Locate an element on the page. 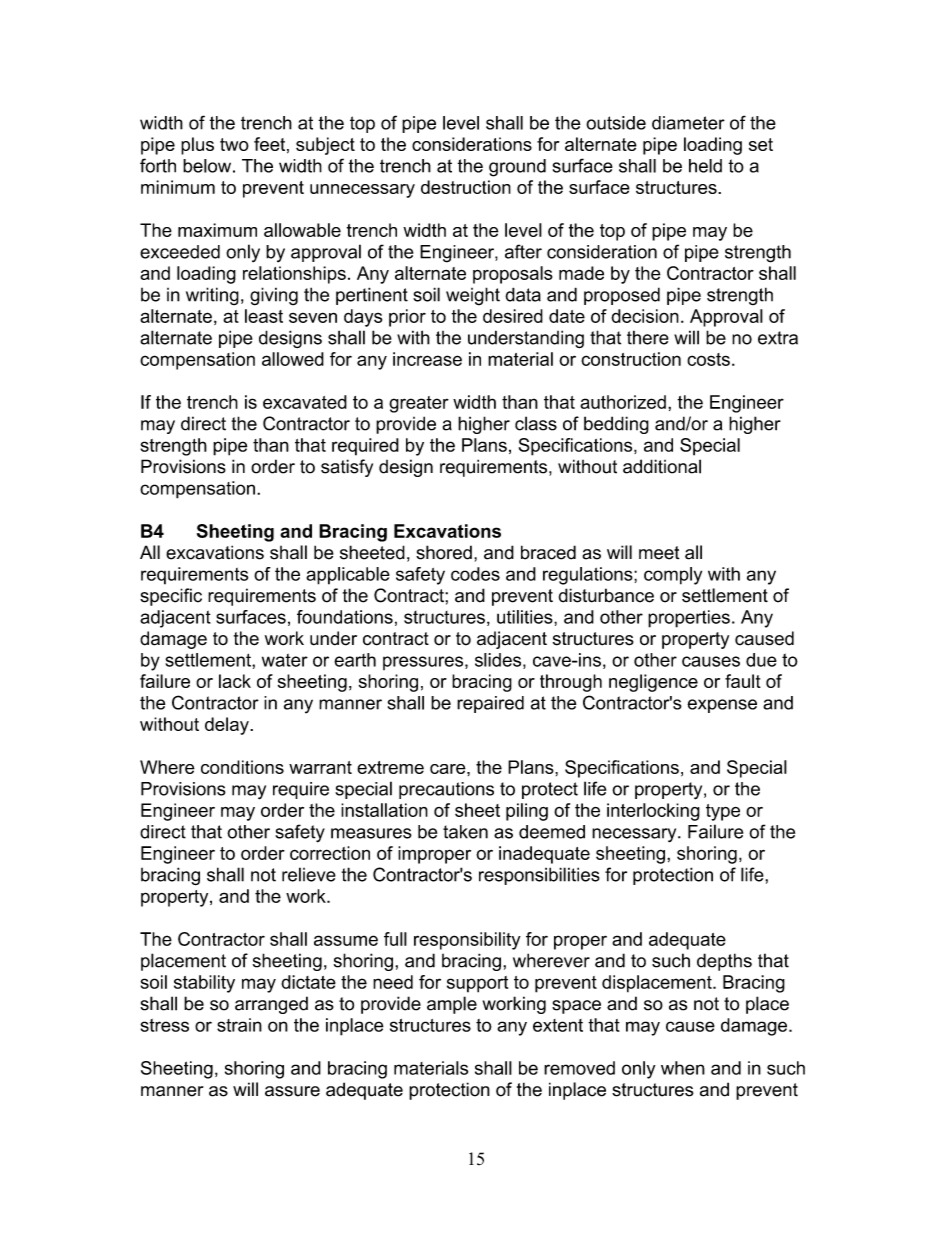 The width and height of the page is (952, 1233). held is located at coordinates (705, 166).
